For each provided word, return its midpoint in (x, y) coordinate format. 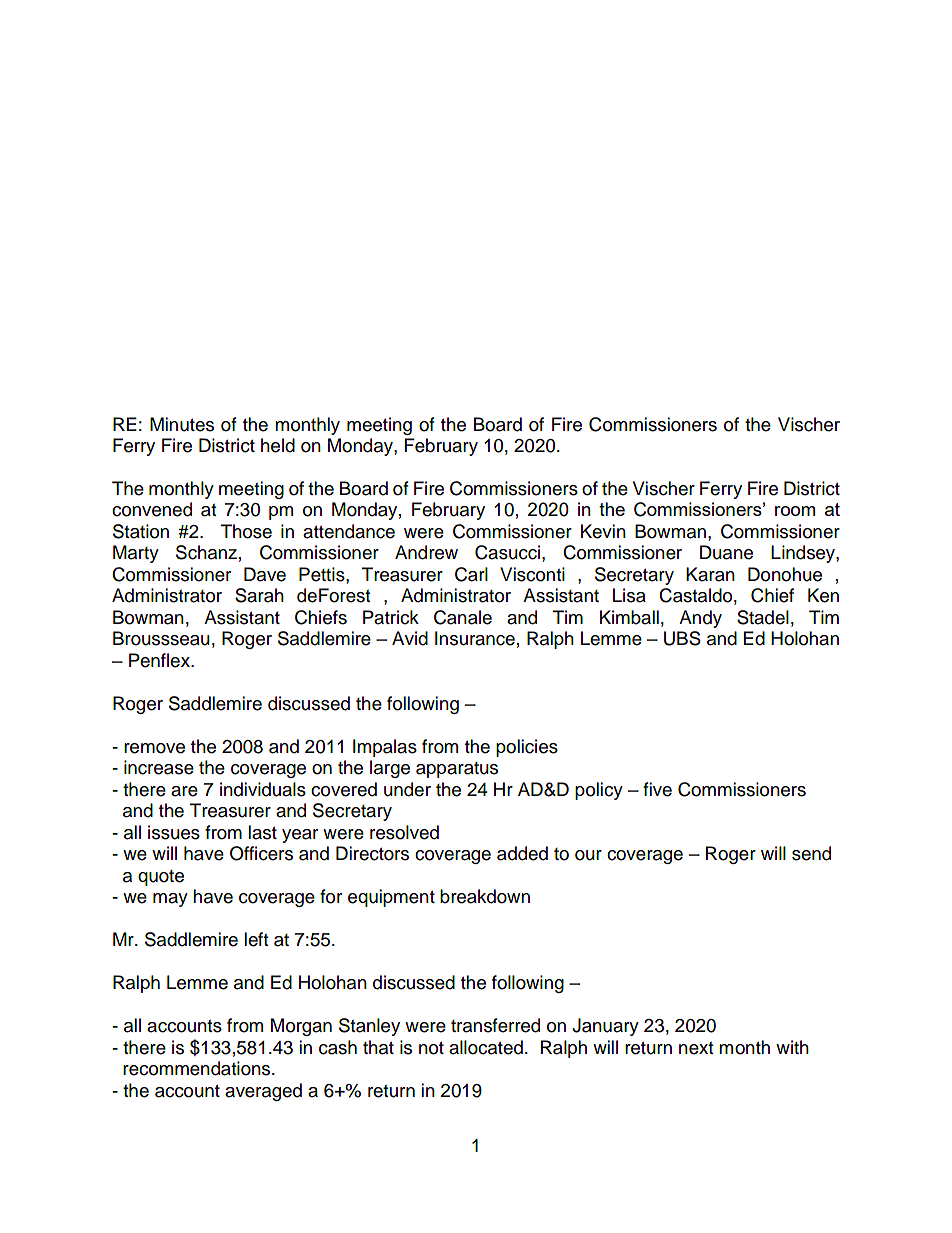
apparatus (457, 770)
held (278, 445)
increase (159, 767)
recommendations (198, 1068)
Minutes (182, 424)
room (795, 511)
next (696, 1048)
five (657, 789)
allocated (486, 1047)
